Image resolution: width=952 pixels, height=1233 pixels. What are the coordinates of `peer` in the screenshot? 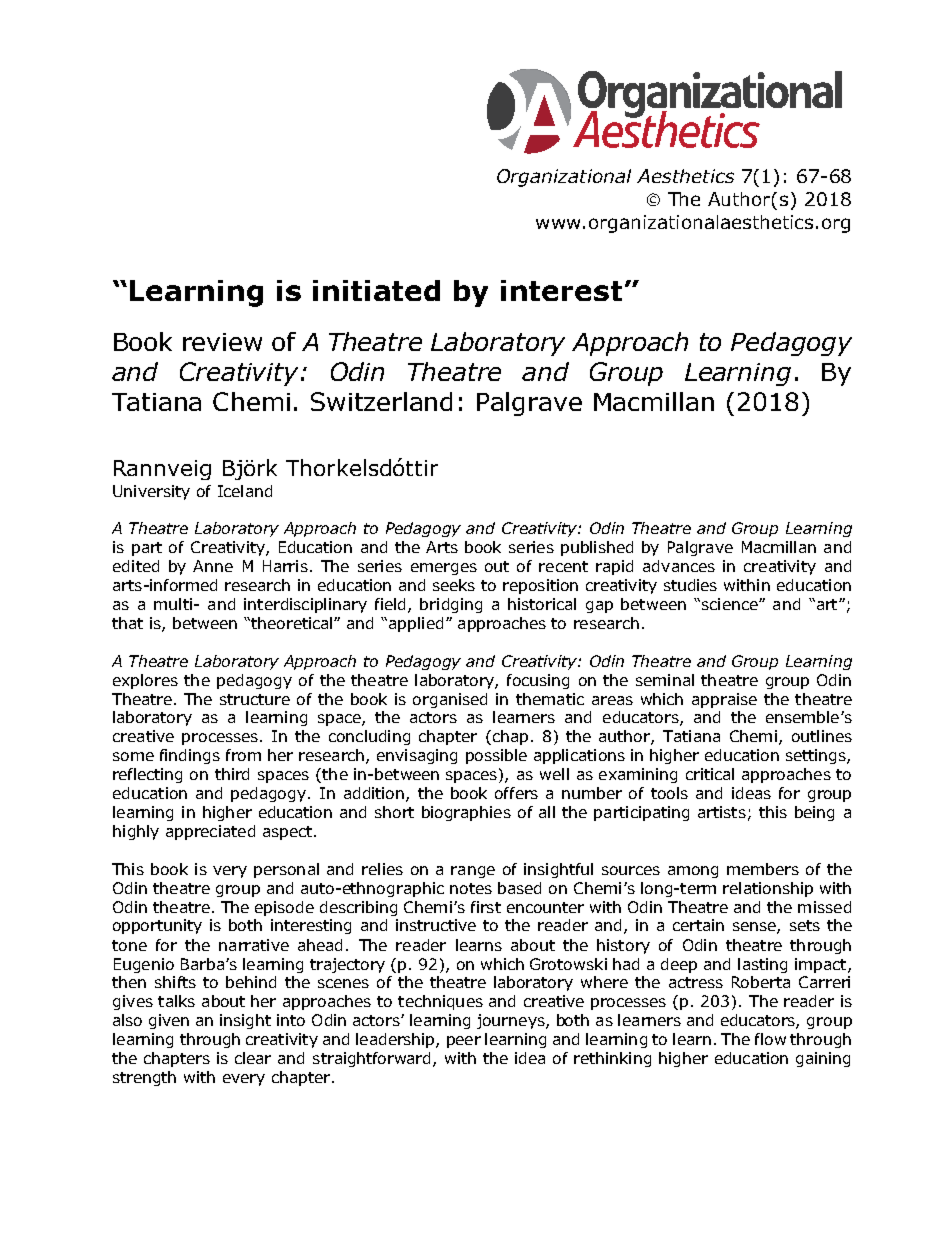 It's located at (464, 1042).
